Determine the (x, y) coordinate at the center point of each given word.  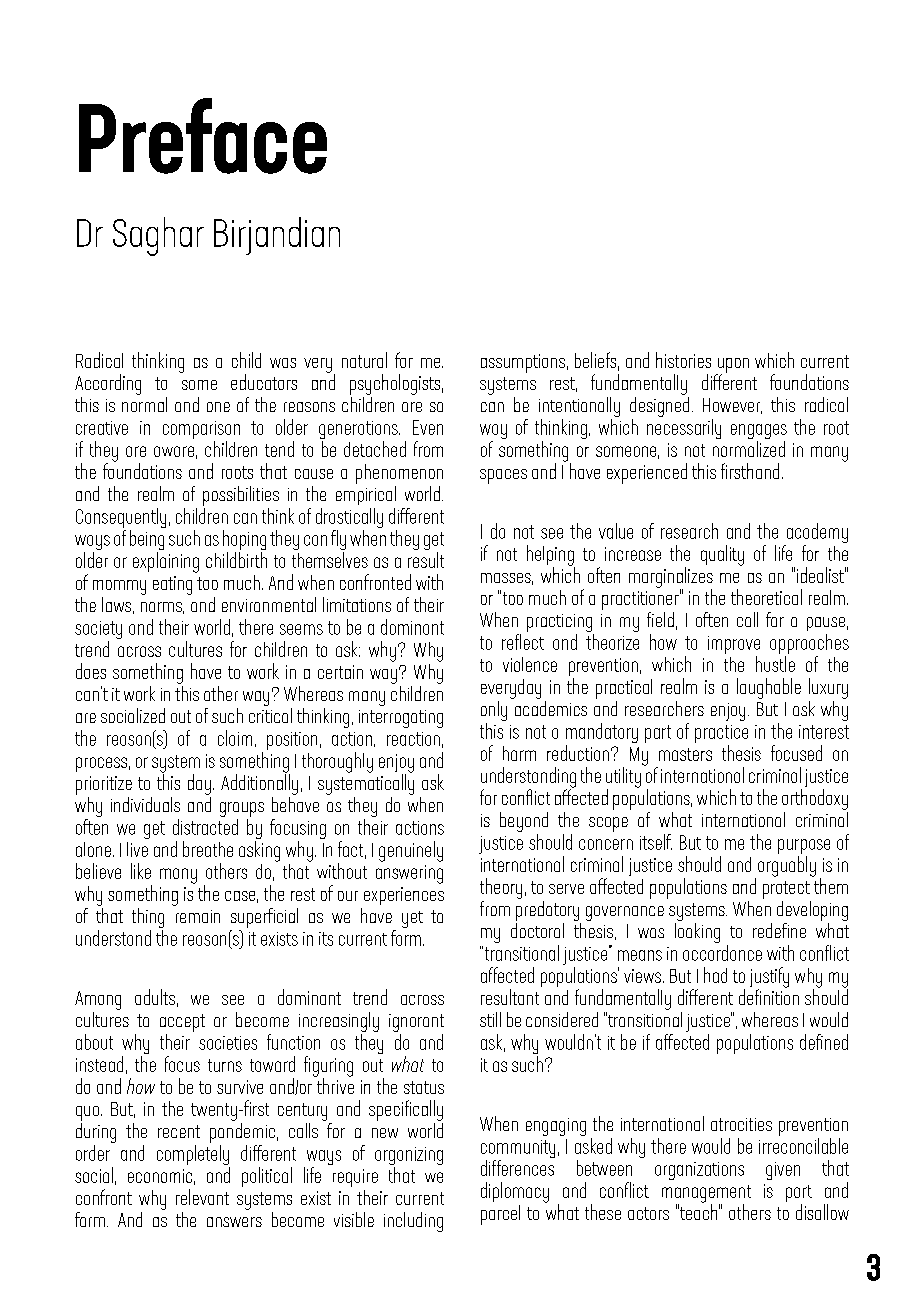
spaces (503, 476)
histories (683, 360)
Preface (203, 136)
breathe (208, 849)
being (147, 541)
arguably (787, 866)
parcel (500, 1215)
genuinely (411, 851)
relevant (202, 1197)
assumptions (523, 363)
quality (722, 555)
